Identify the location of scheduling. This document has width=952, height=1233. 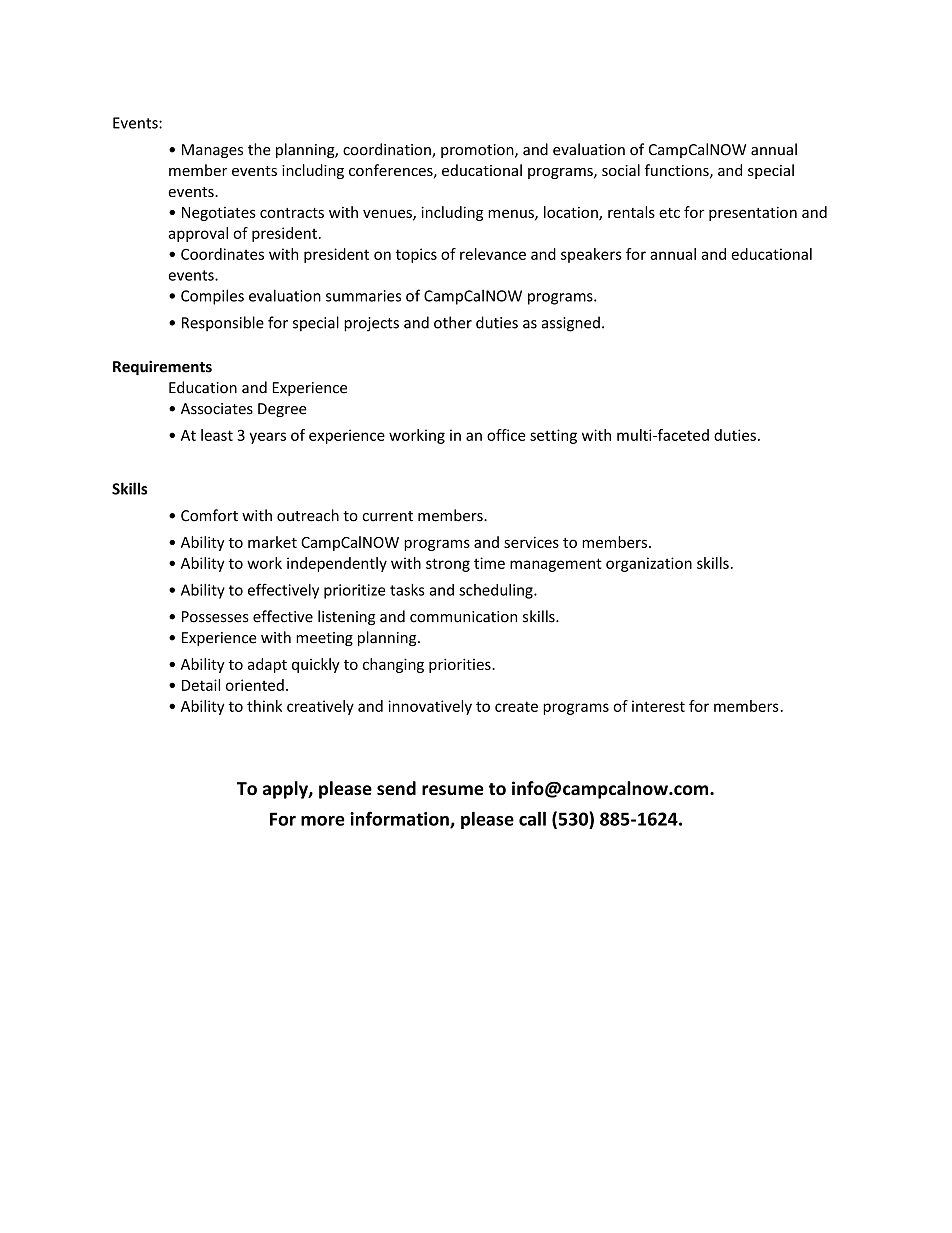
(497, 591).
